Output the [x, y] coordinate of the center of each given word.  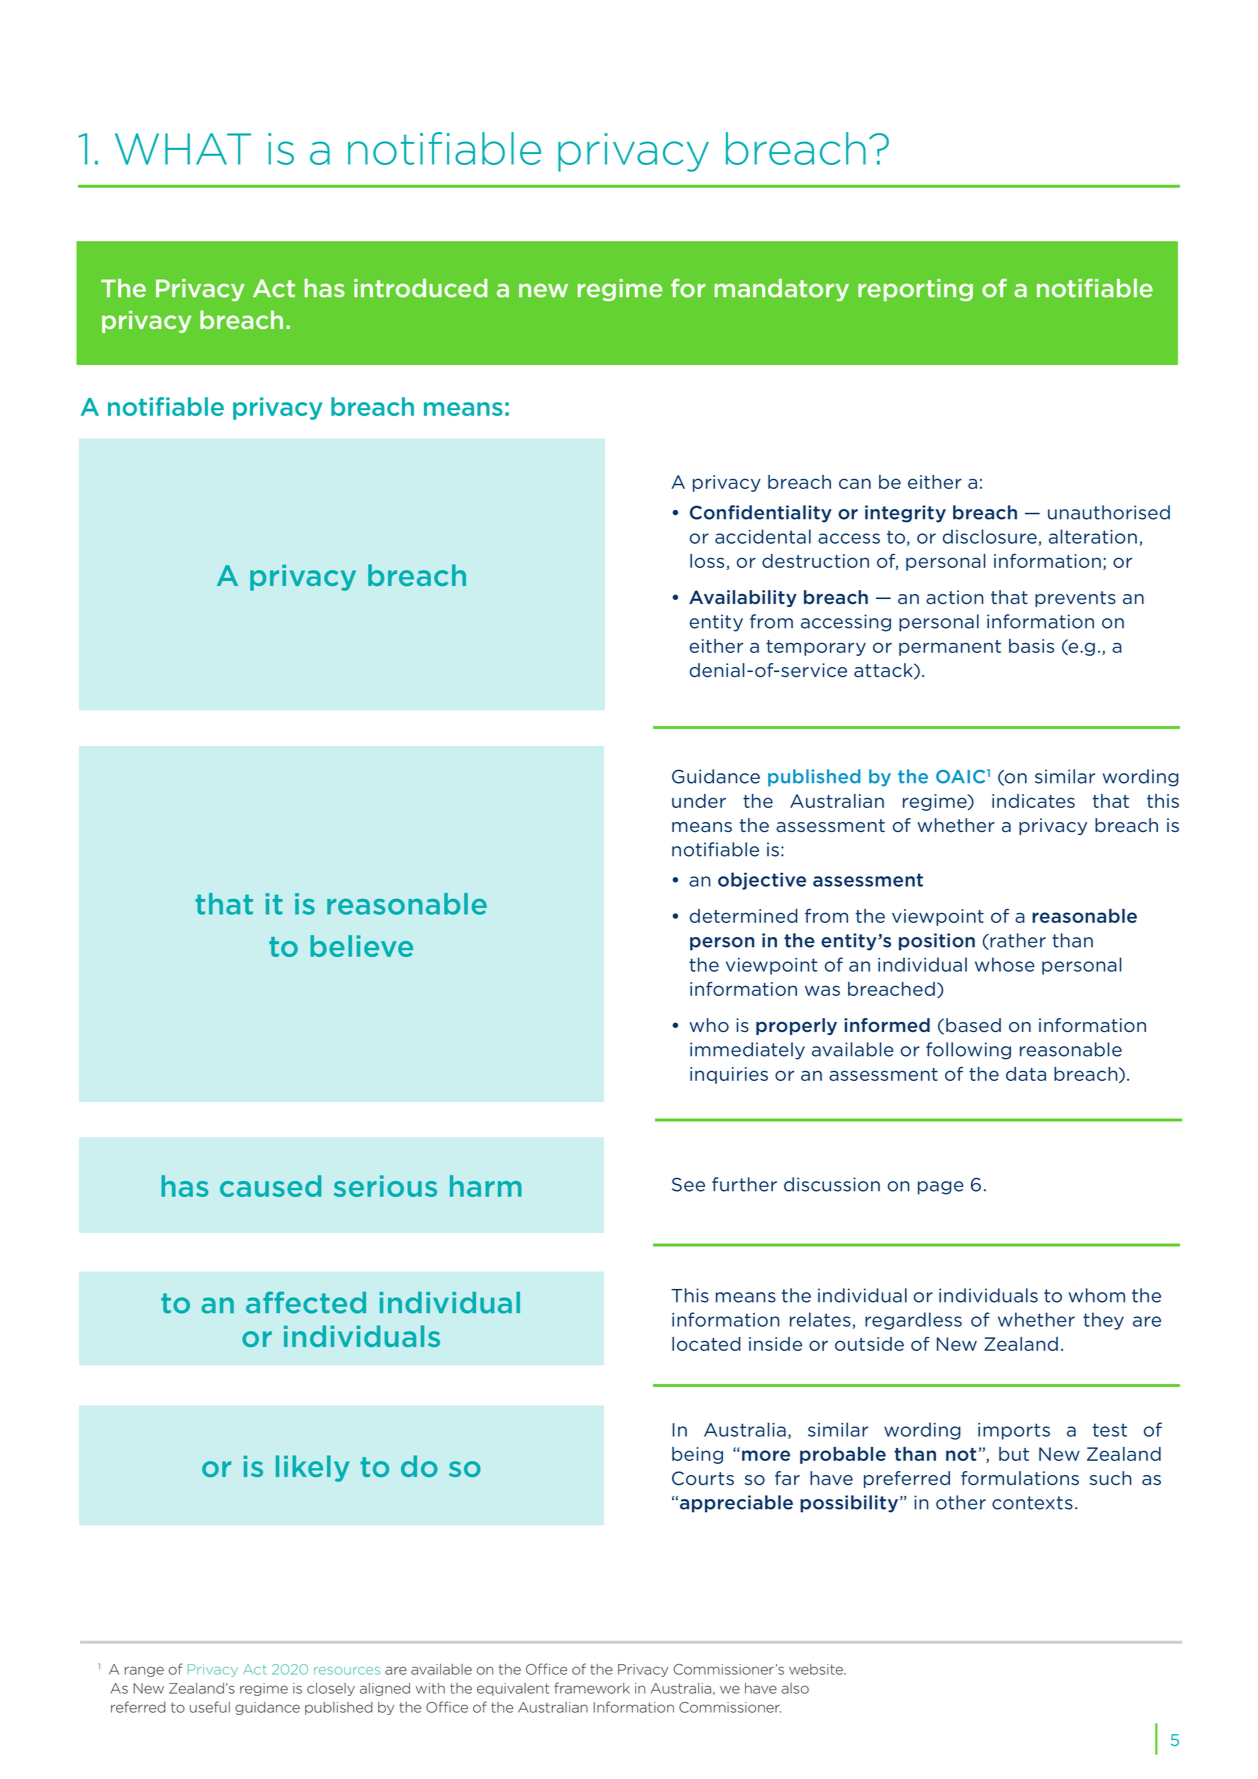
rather [1017, 941]
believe [361, 946]
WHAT [183, 149]
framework [592, 1688]
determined [744, 916]
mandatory [782, 290]
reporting [915, 290]
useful [210, 1707]
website [817, 1669]
